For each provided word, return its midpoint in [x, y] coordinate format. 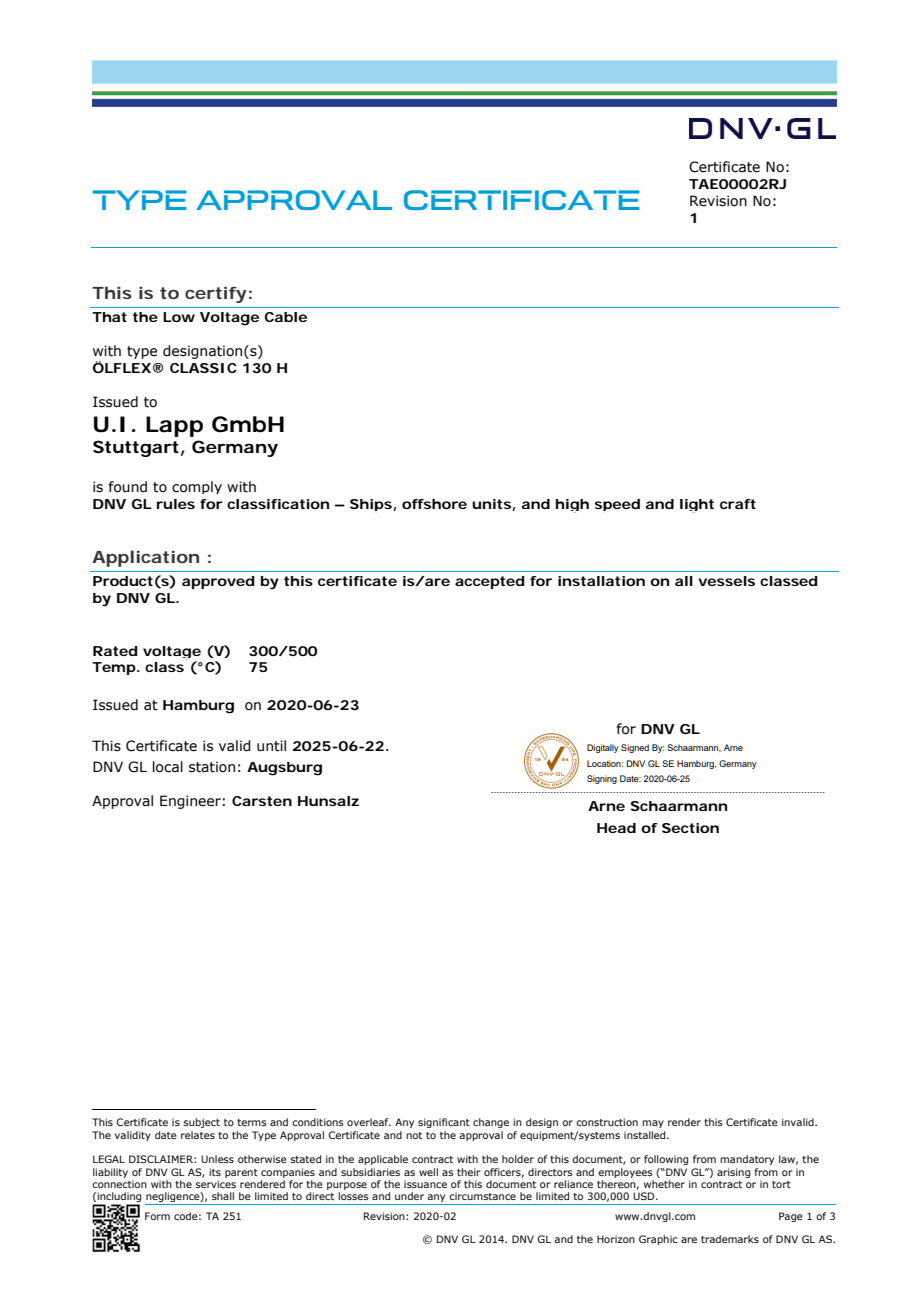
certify [216, 294]
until [271, 746]
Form [157, 1216]
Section [690, 828]
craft [738, 504]
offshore [434, 504]
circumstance [482, 1196]
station [212, 767]
